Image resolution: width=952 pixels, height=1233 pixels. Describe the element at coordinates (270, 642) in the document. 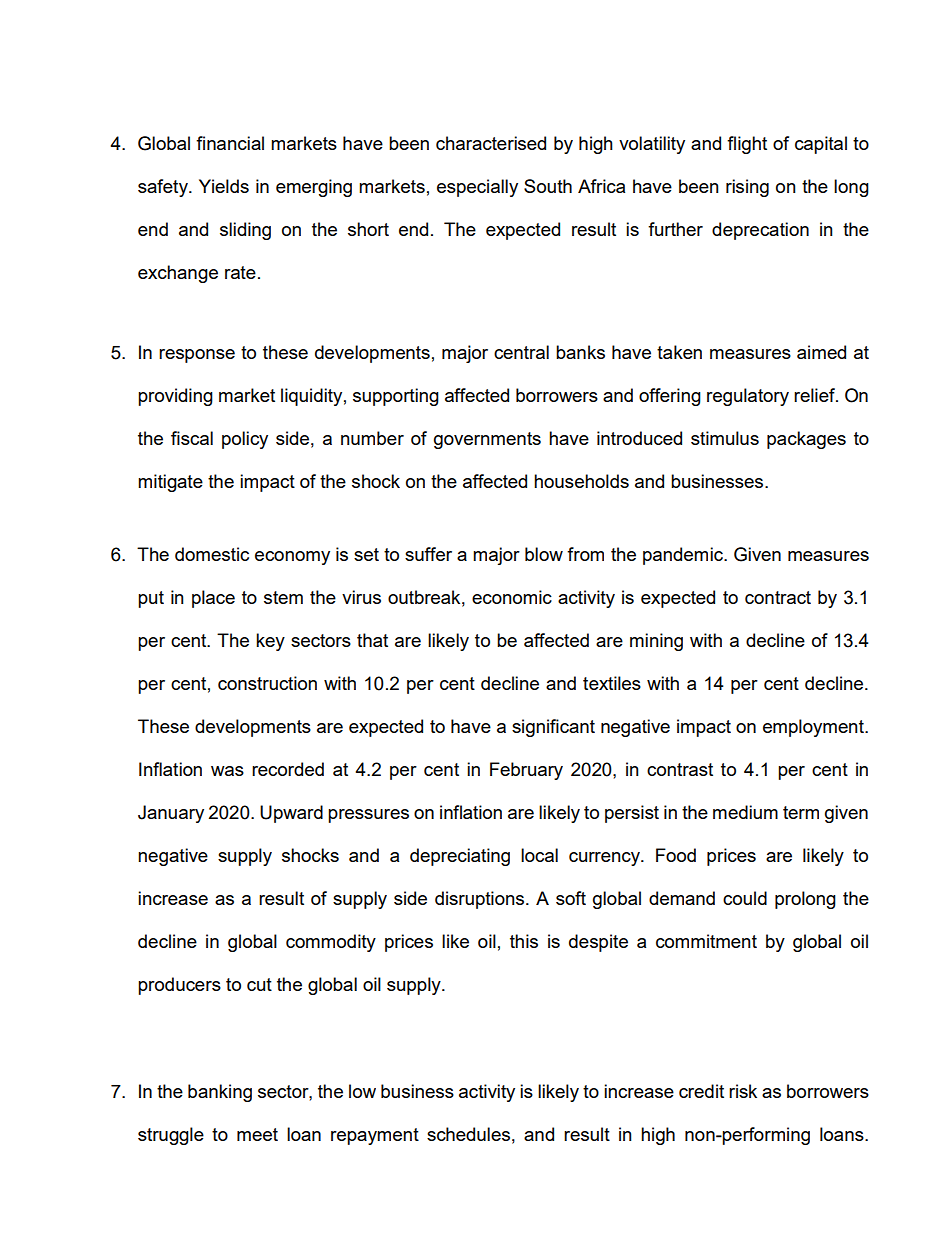

I see `key` at that location.
